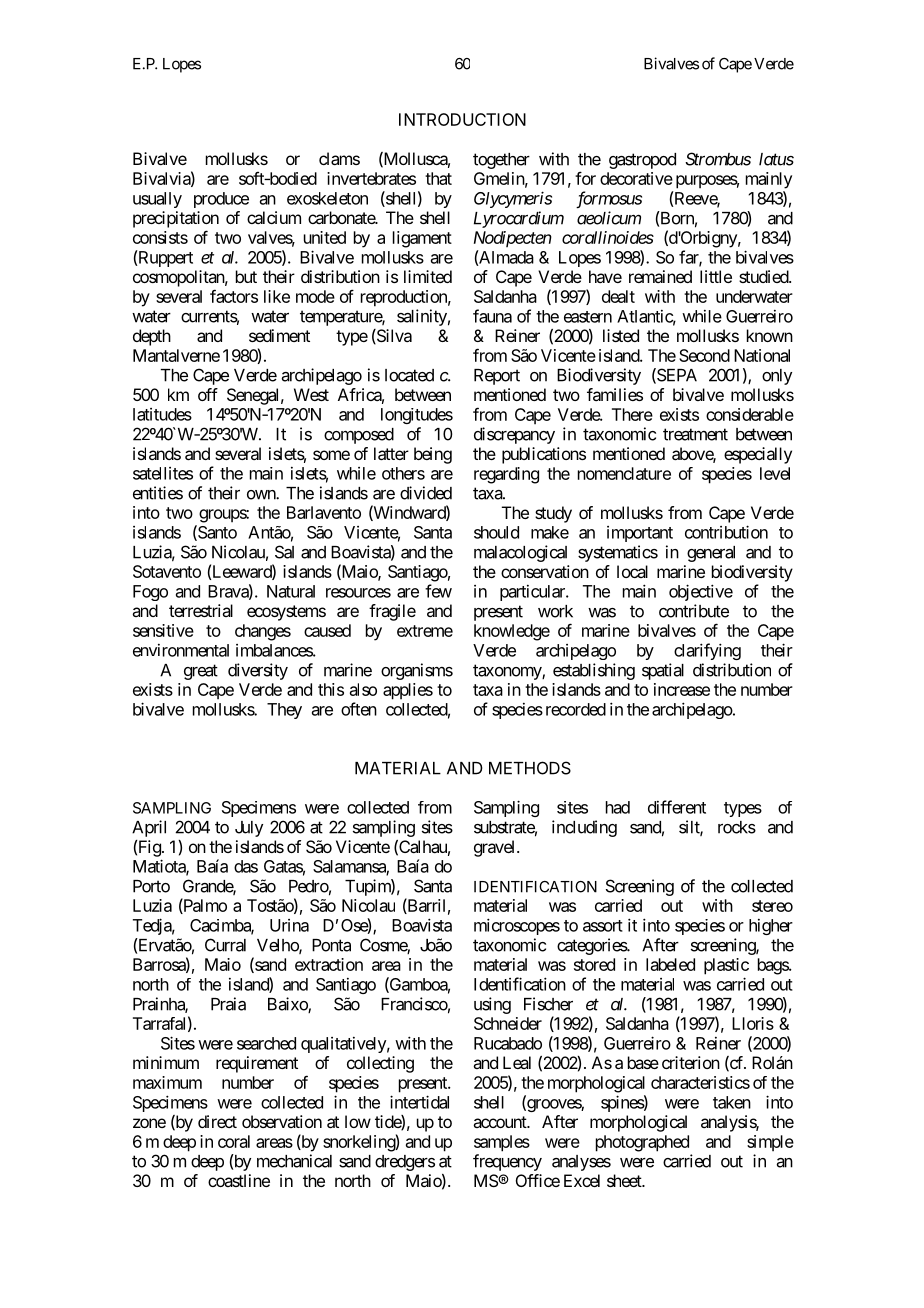 Image resolution: width=924 pixels, height=1308 pixels. Describe the element at coordinates (584, 828) in the document. I see `including` at that location.
